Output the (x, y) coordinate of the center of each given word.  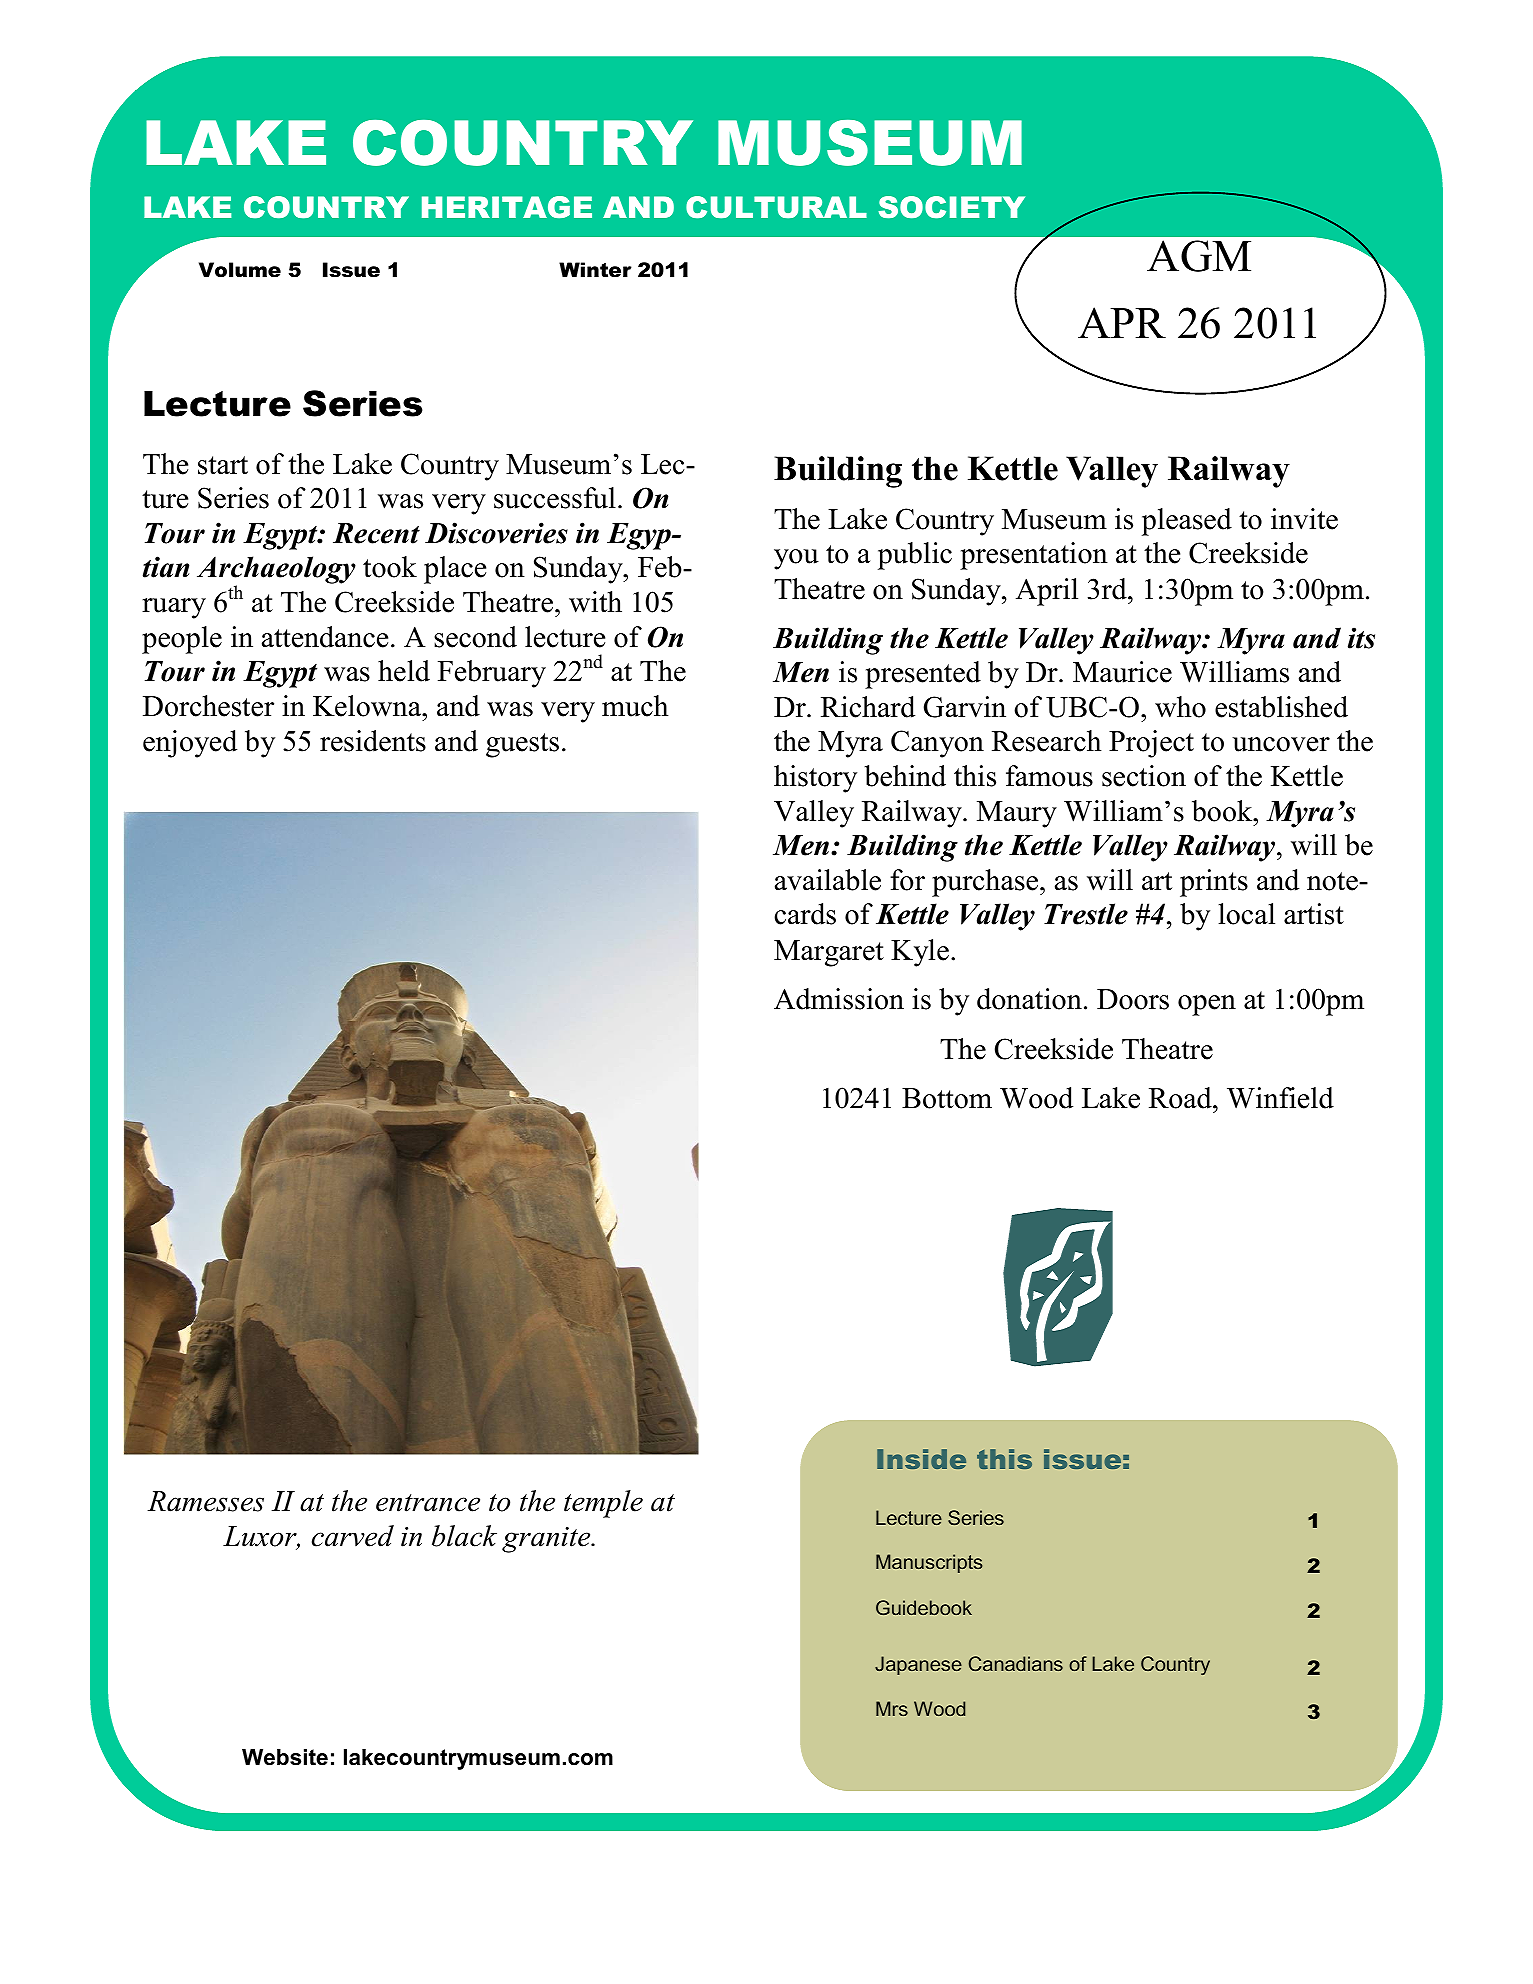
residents (373, 741)
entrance (428, 1503)
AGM (1199, 256)
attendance (325, 637)
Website (285, 1757)
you (796, 559)
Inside (921, 1459)
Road (1181, 1098)
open (1207, 1005)
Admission (839, 999)
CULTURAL (776, 207)
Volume (240, 270)
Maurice (1122, 672)
